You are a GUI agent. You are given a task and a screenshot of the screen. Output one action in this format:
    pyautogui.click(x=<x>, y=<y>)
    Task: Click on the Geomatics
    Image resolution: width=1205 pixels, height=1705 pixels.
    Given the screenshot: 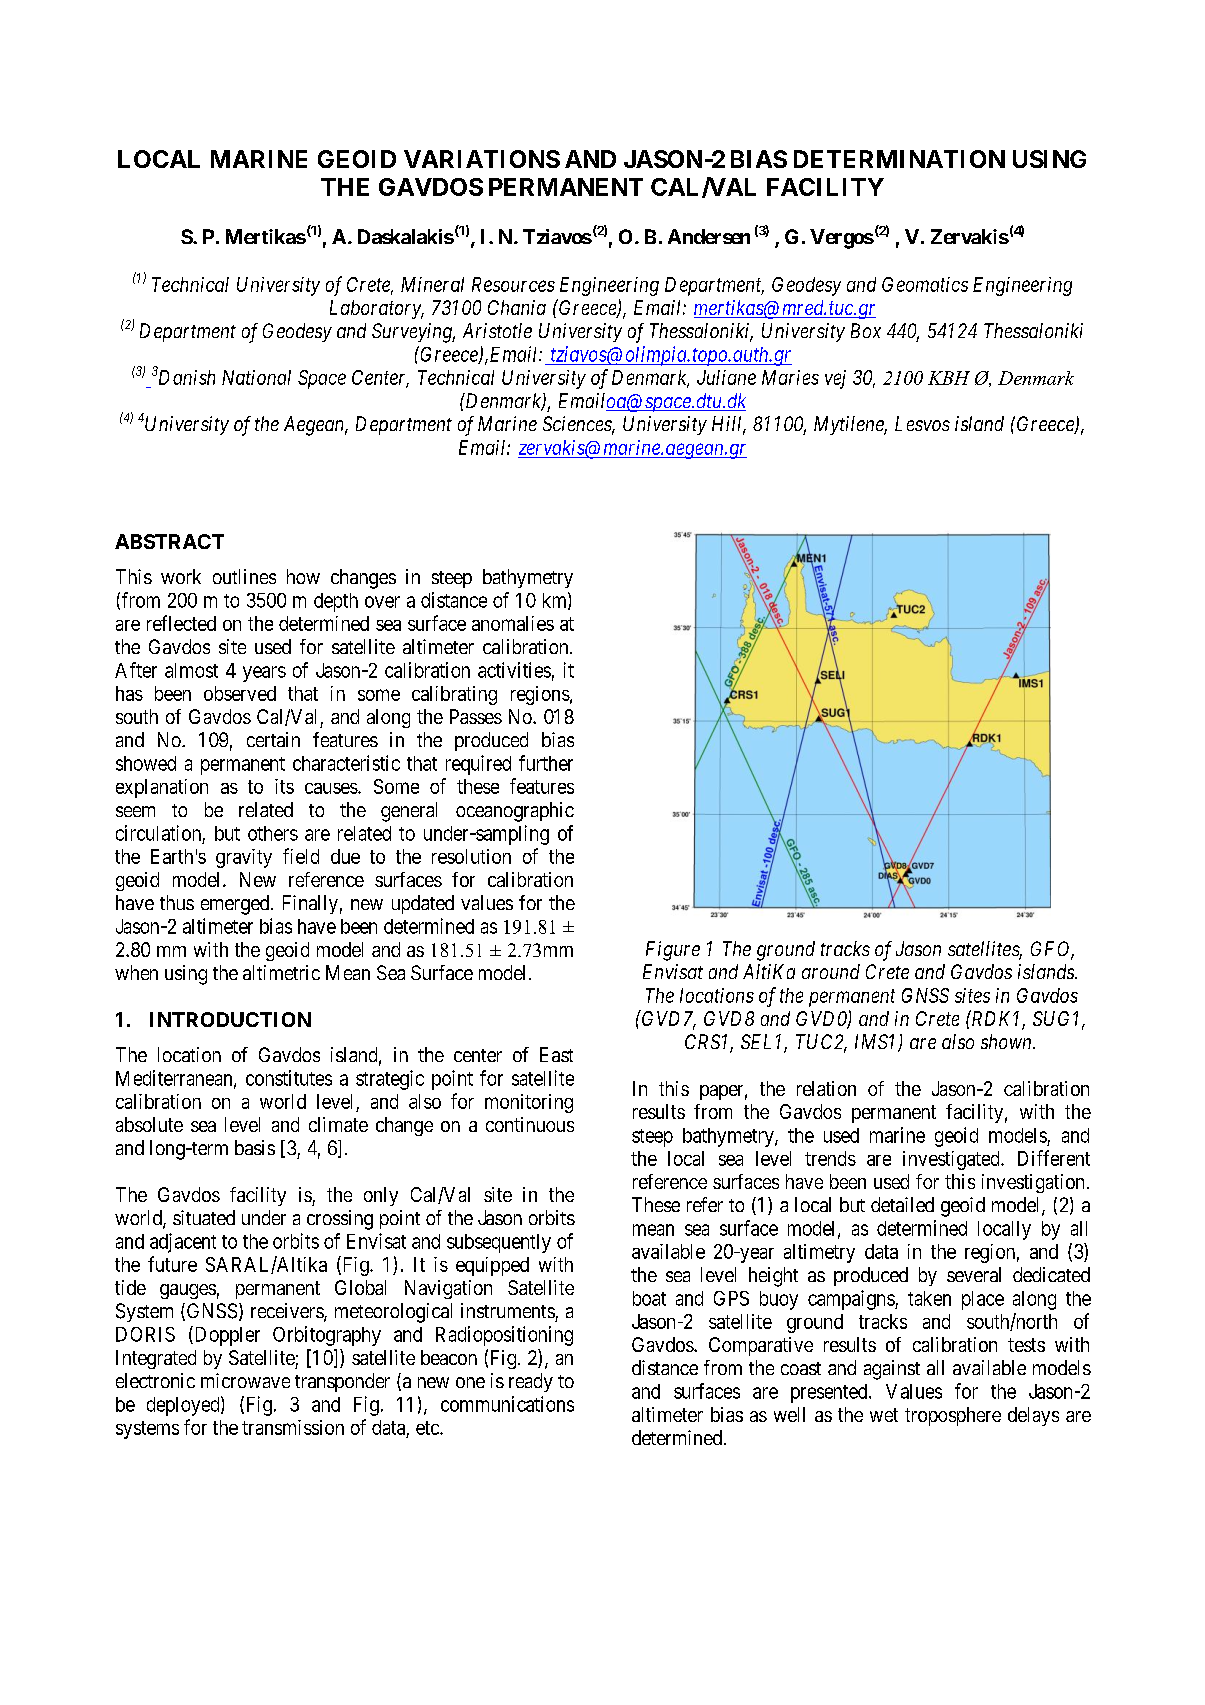 What is the action you would take?
    pyautogui.click(x=925, y=284)
